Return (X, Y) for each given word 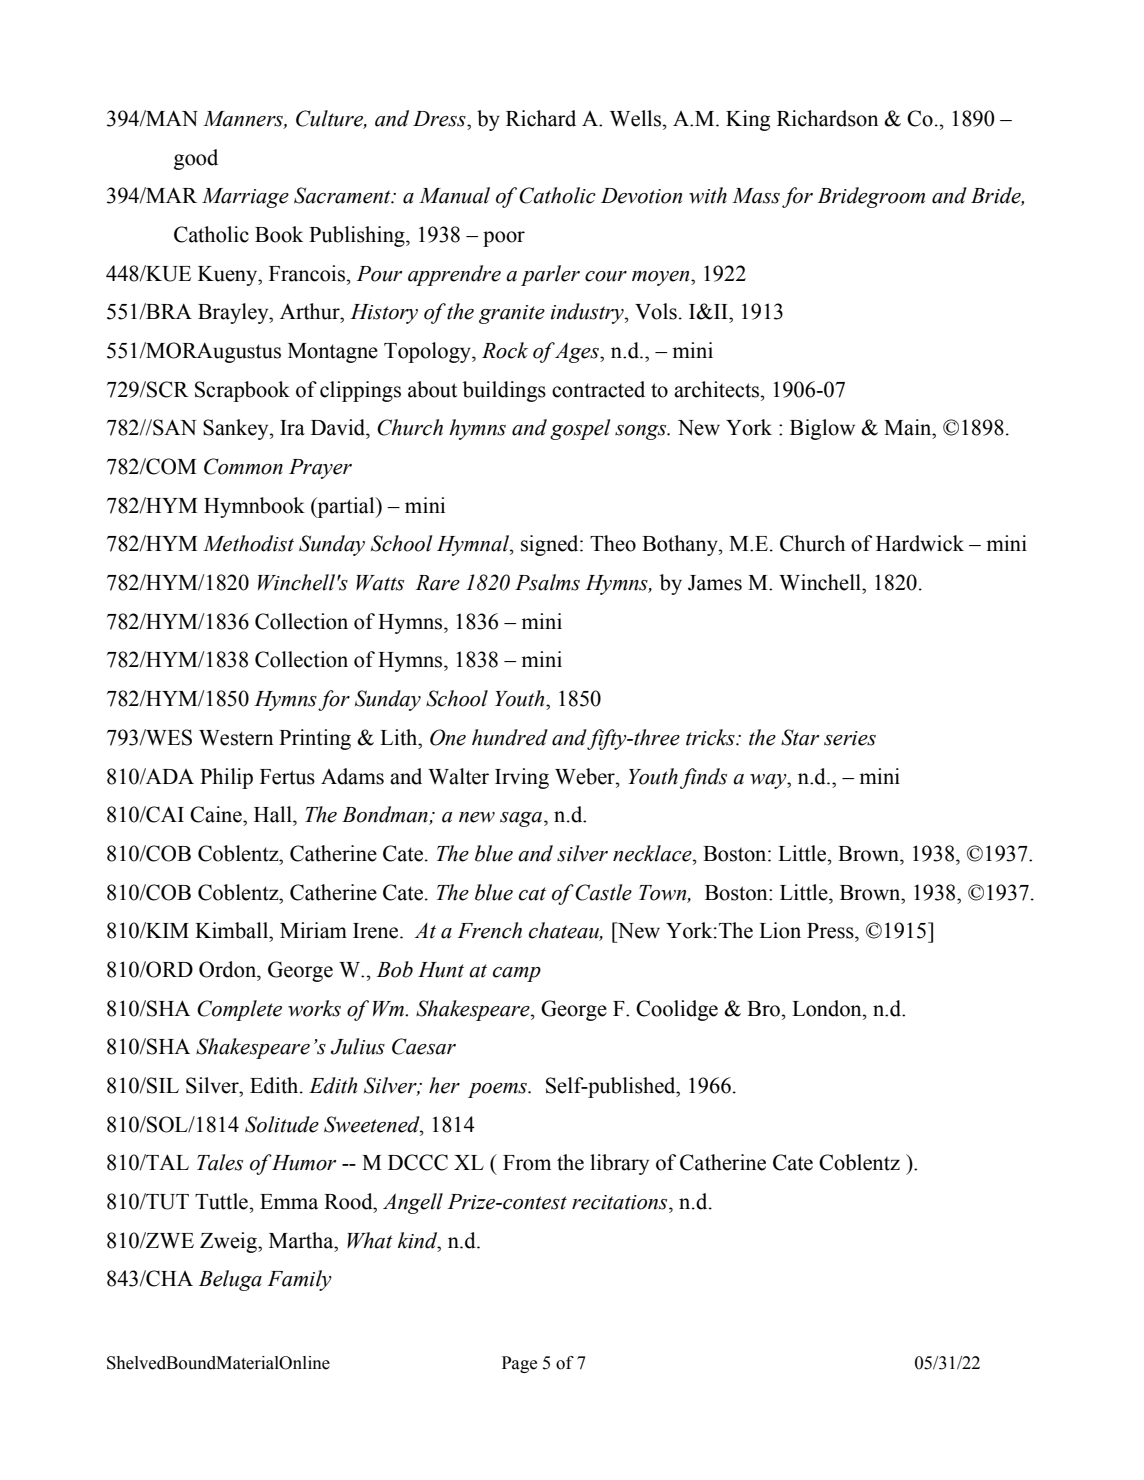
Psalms (547, 582)
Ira (292, 428)
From (527, 1163)
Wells (635, 118)
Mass (756, 196)
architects (718, 389)
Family (299, 1280)
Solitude (282, 1124)
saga (522, 819)
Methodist (248, 543)
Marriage (245, 198)
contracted (598, 389)
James (715, 583)
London (828, 1008)
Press (831, 931)
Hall (274, 814)
